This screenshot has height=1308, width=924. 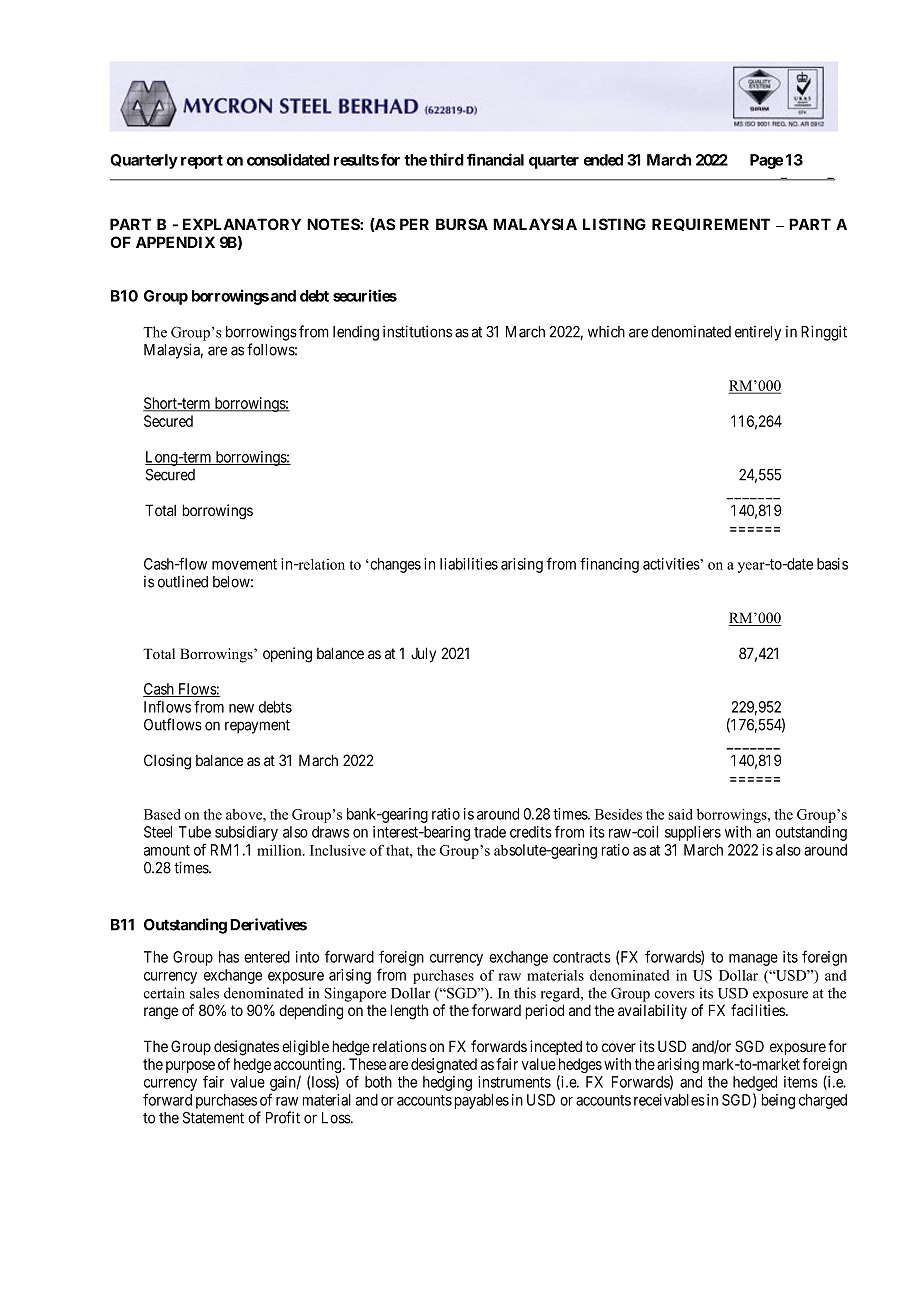 What do you see at coordinates (423, 654) in the screenshot?
I see `July` at bounding box center [423, 654].
